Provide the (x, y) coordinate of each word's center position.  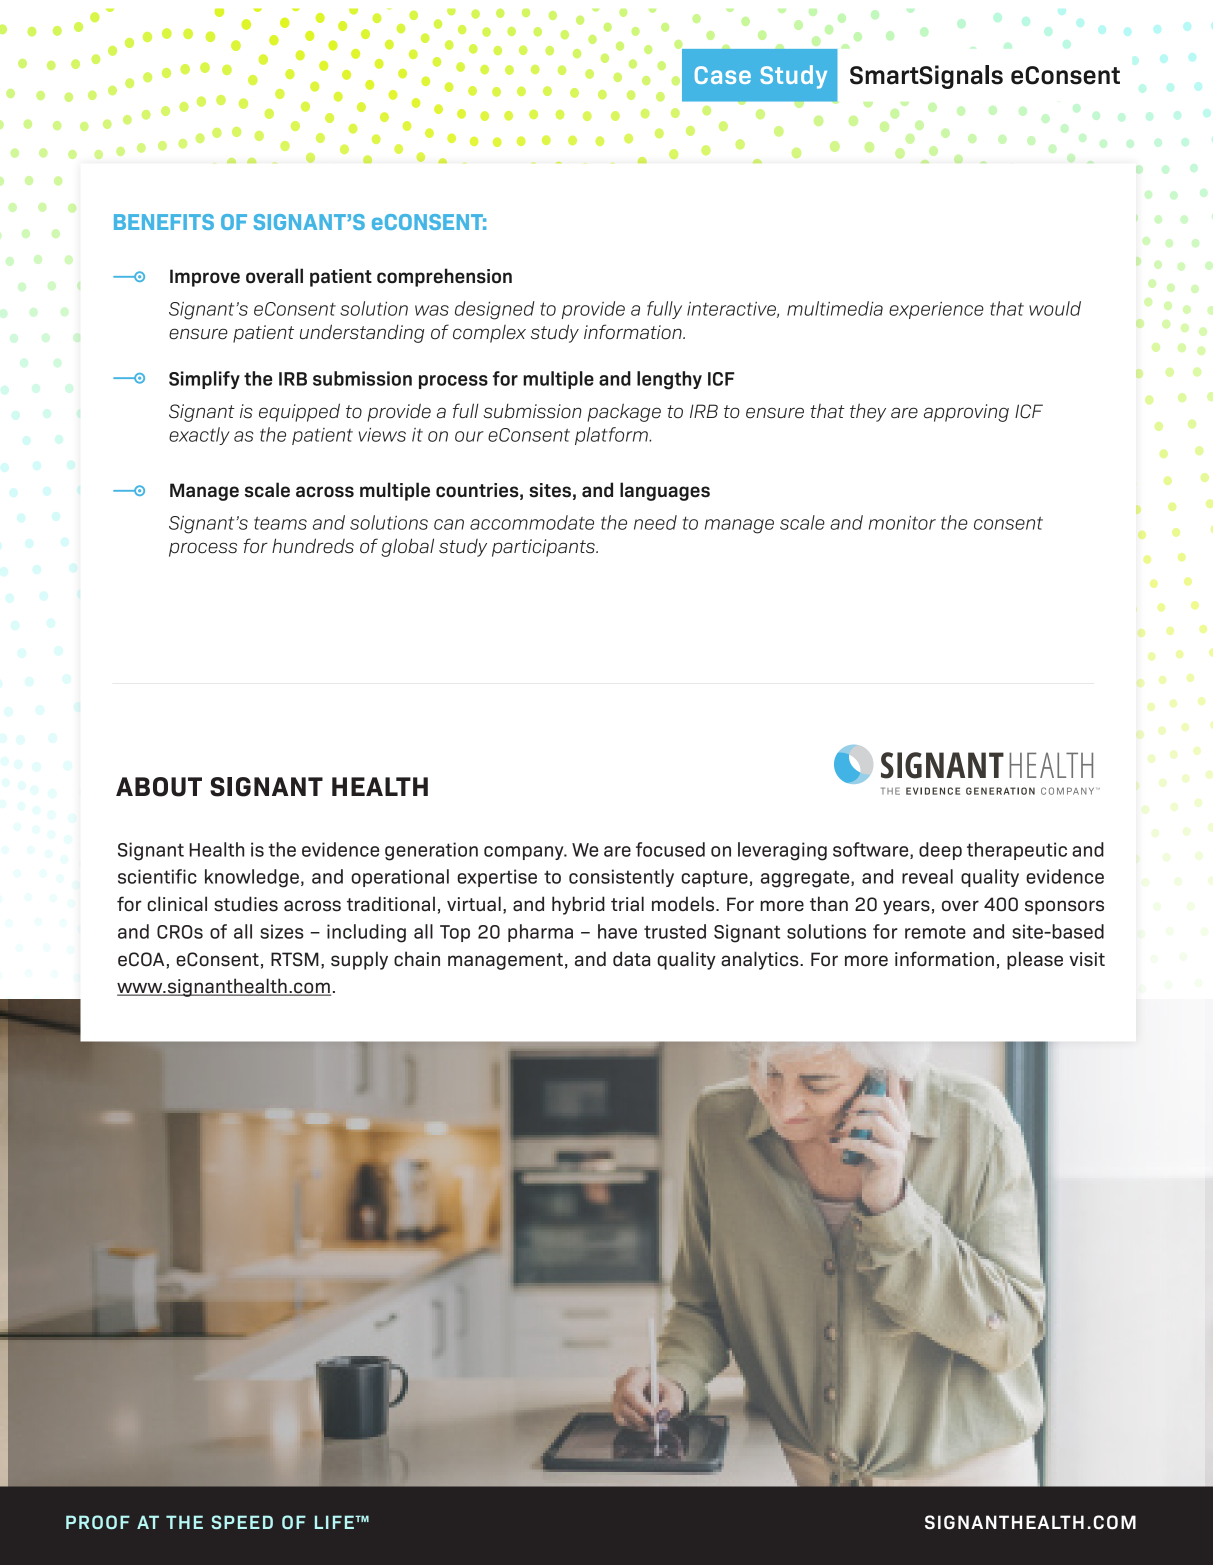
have (617, 931)
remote (935, 932)
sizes (282, 931)
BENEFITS (164, 222)
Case (723, 75)
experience (936, 310)
